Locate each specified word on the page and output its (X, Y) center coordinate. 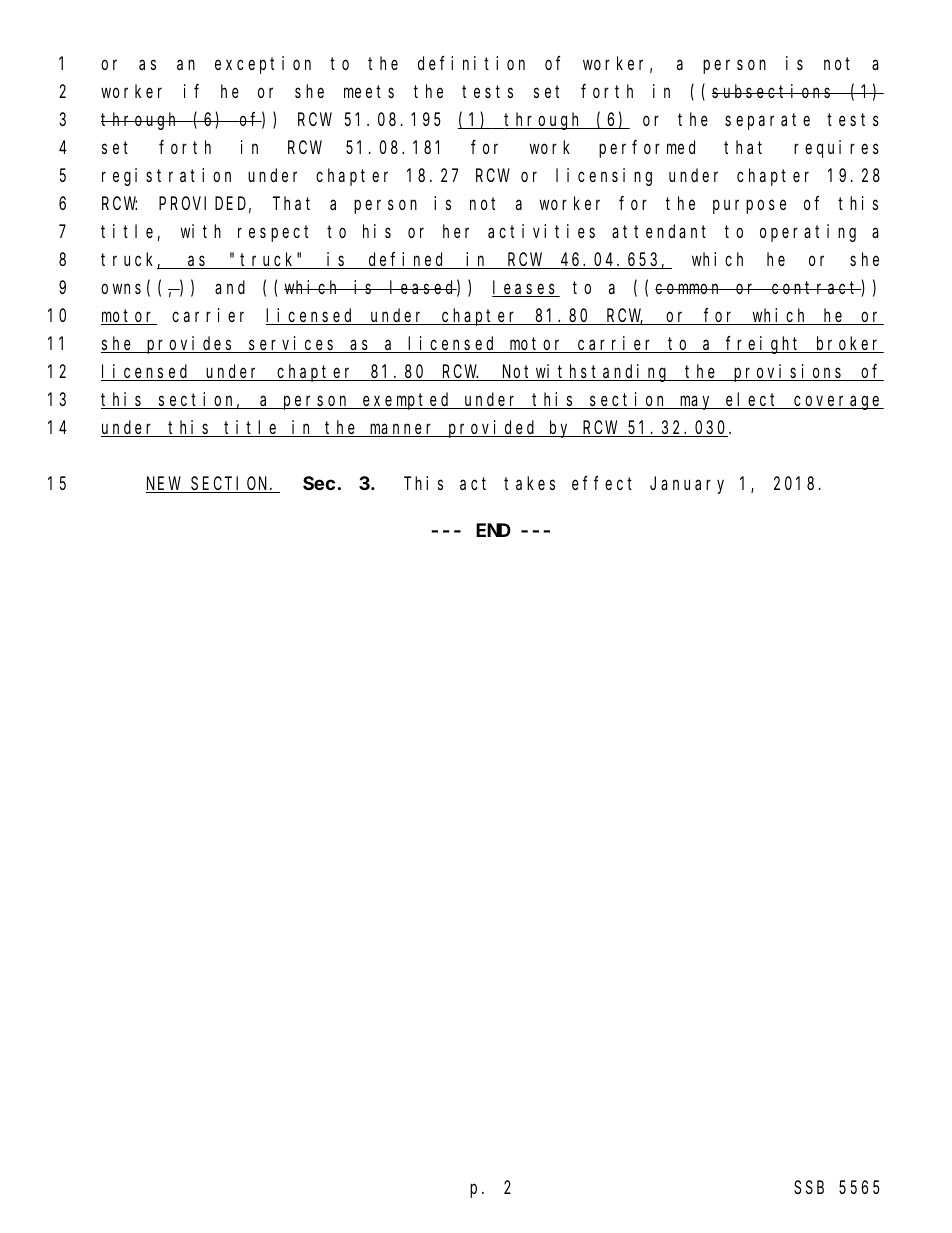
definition (471, 63)
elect (753, 400)
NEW (164, 485)
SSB (809, 1188)
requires (836, 149)
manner (403, 430)
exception (263, 65)
